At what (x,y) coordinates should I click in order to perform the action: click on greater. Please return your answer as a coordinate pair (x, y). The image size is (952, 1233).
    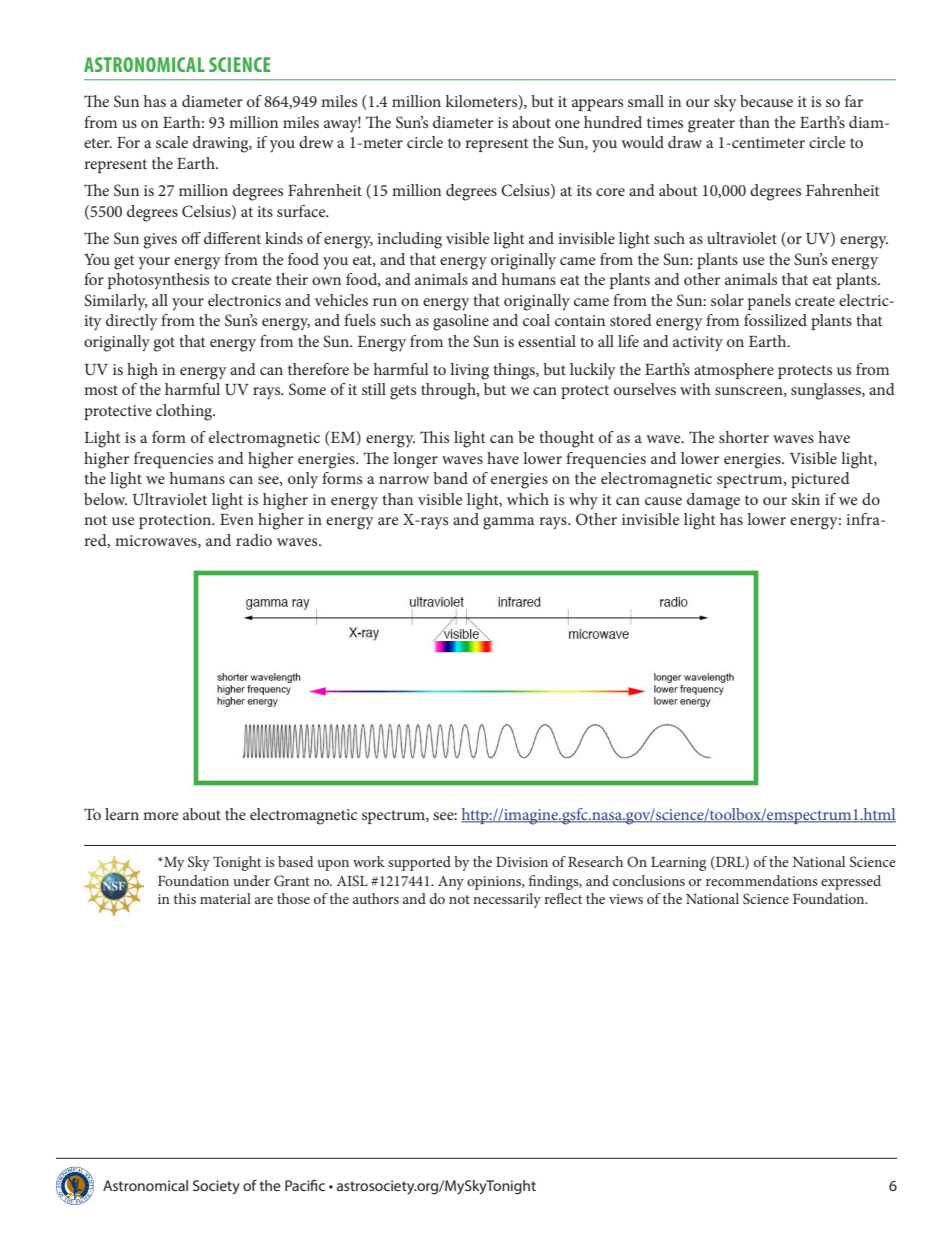
    Looking at the image, I should click on (711, 125).
